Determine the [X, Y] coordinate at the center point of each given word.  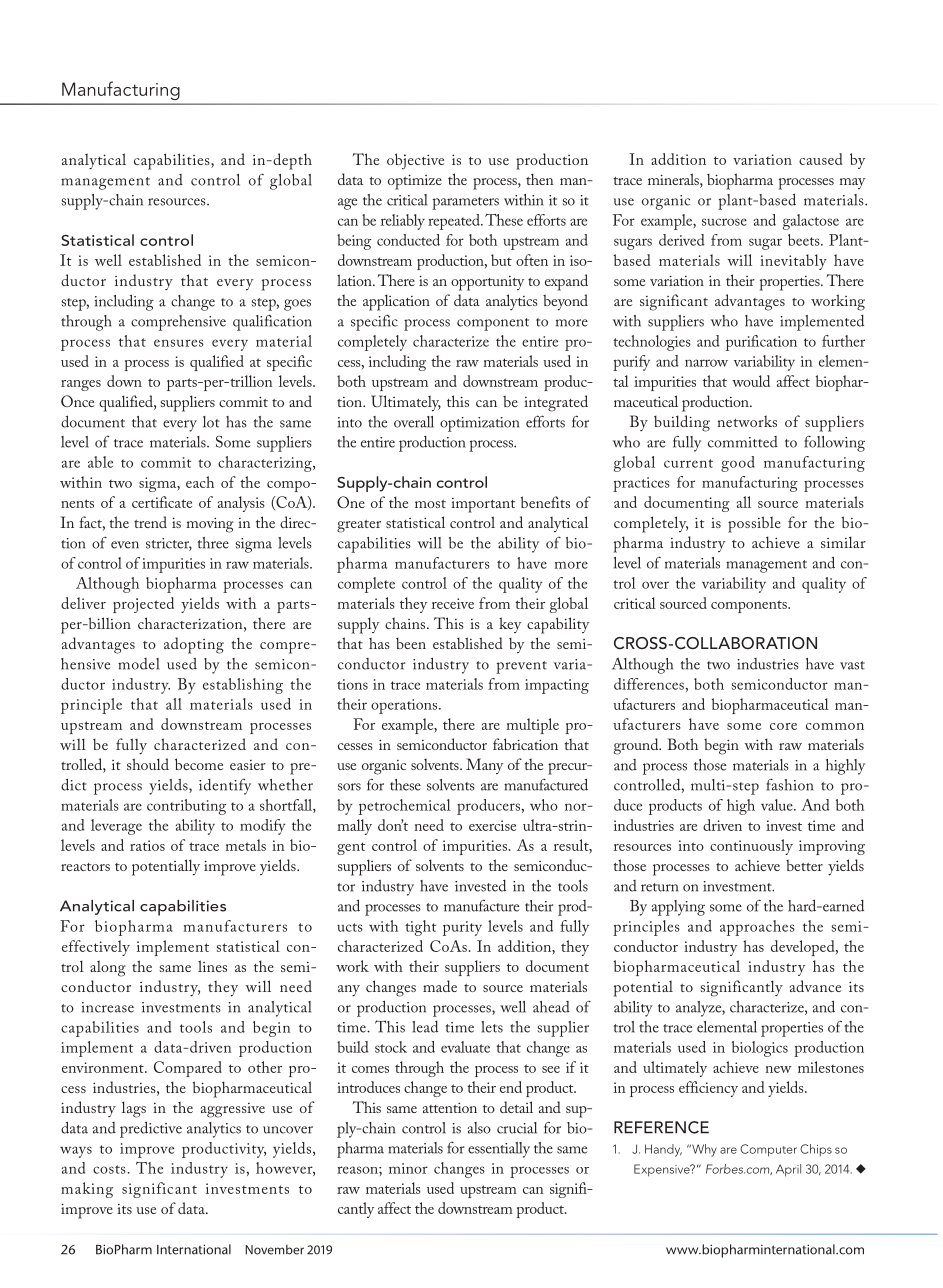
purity [462, 928]
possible [754, 524]
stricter [169, 544]
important [483, 505]
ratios [147, 845]
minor [408, 1168]
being [354, 242]
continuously [751, 847]
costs [110, 1169]
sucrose [724, 222]
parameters [465, 203]
